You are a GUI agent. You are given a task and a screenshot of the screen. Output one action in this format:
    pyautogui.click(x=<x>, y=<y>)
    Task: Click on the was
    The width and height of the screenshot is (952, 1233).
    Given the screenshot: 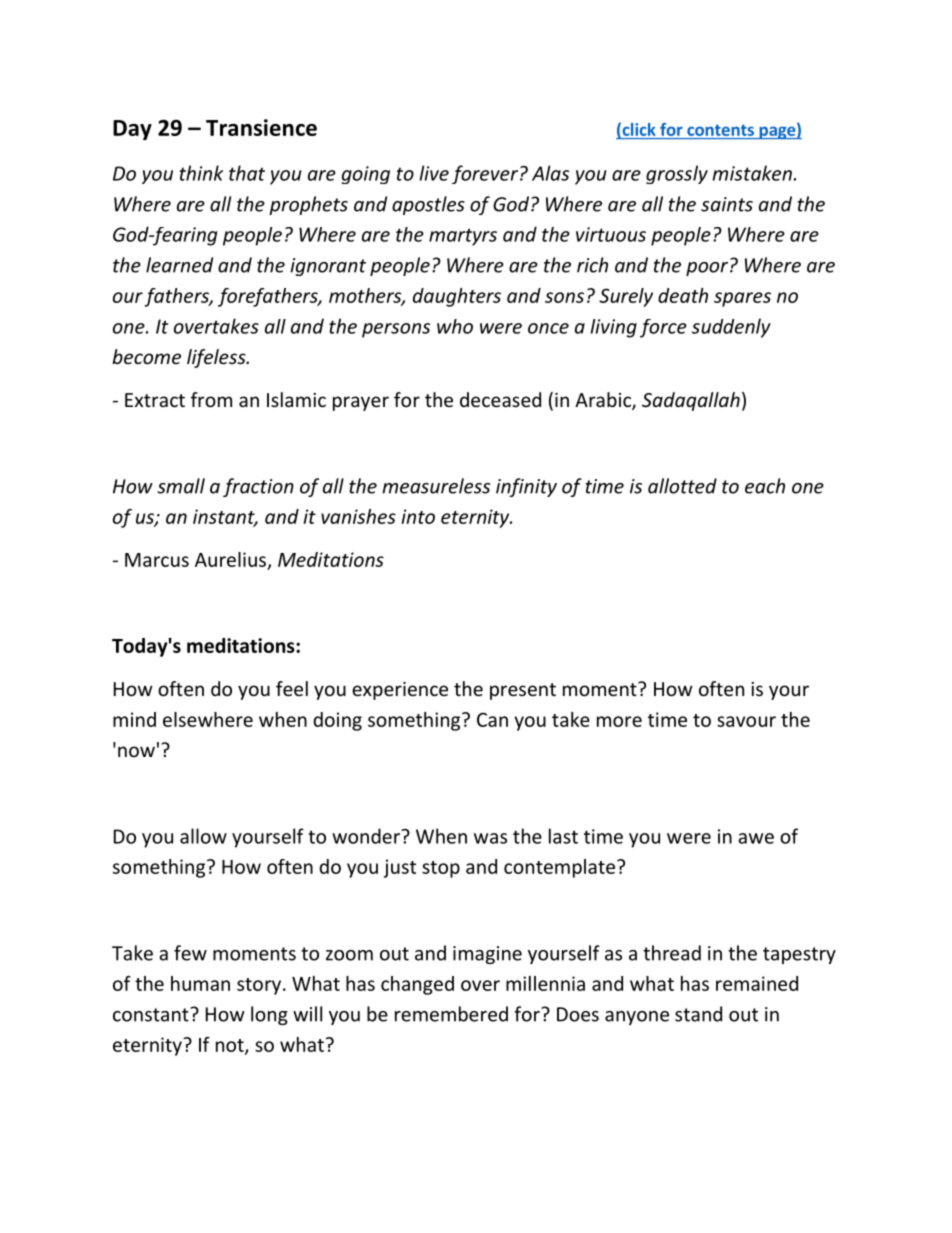 What is the action you would take?
    pyautogui.click(x=490, y=838)
